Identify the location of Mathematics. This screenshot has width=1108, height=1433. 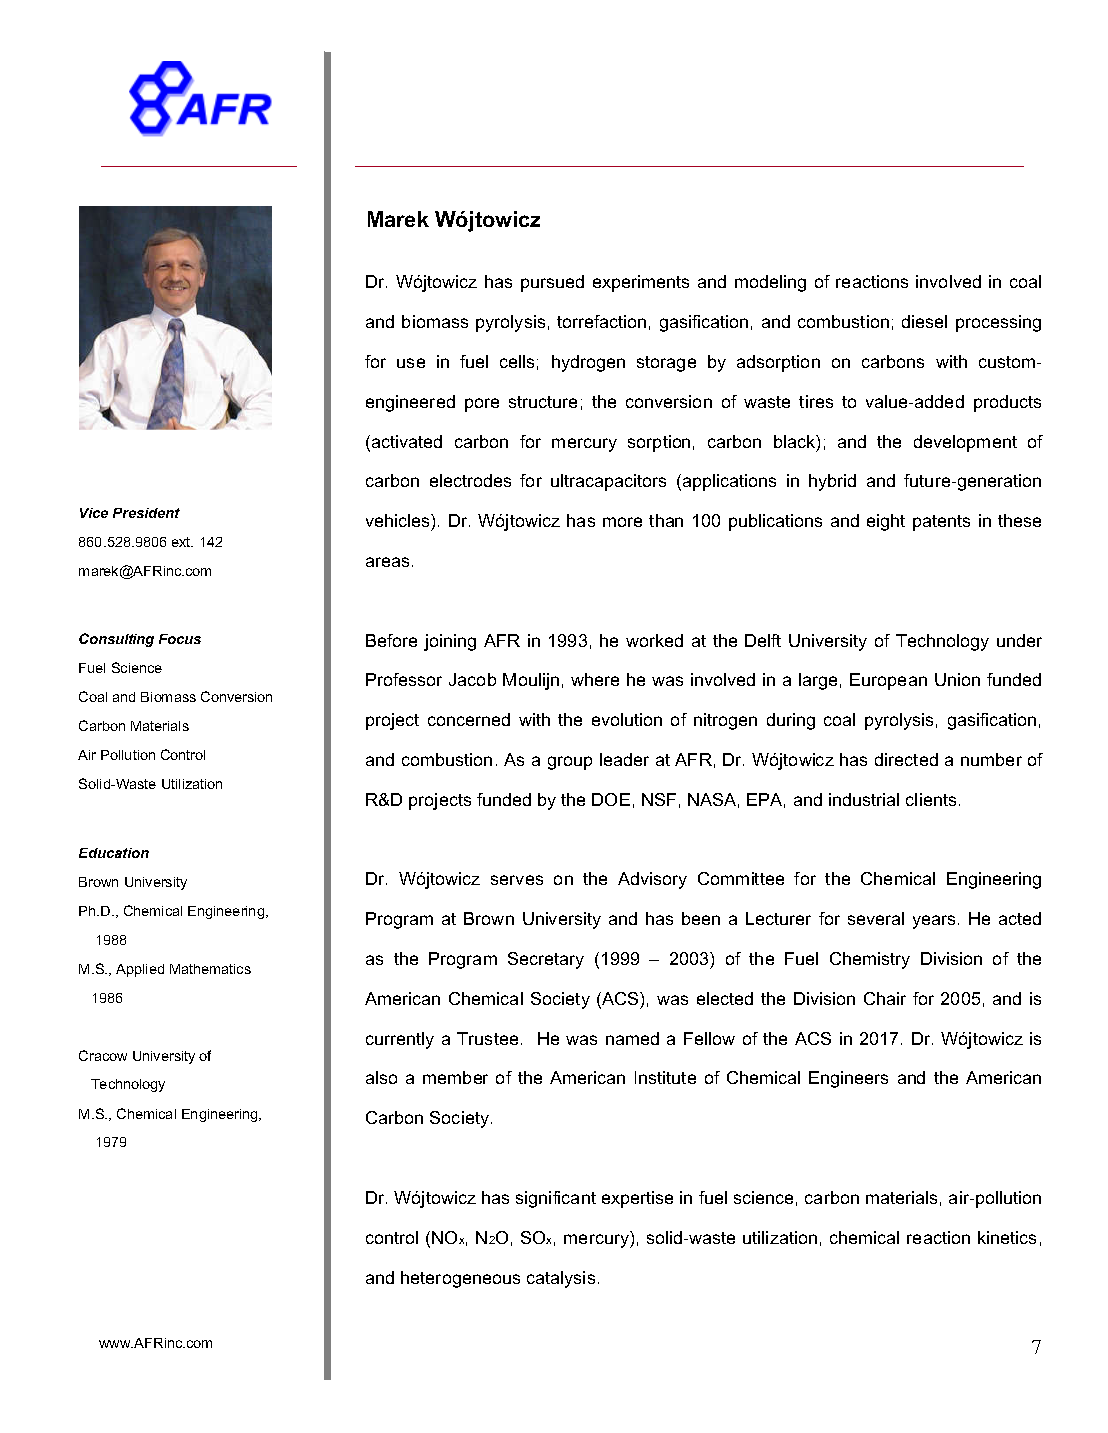
(210, 969).
